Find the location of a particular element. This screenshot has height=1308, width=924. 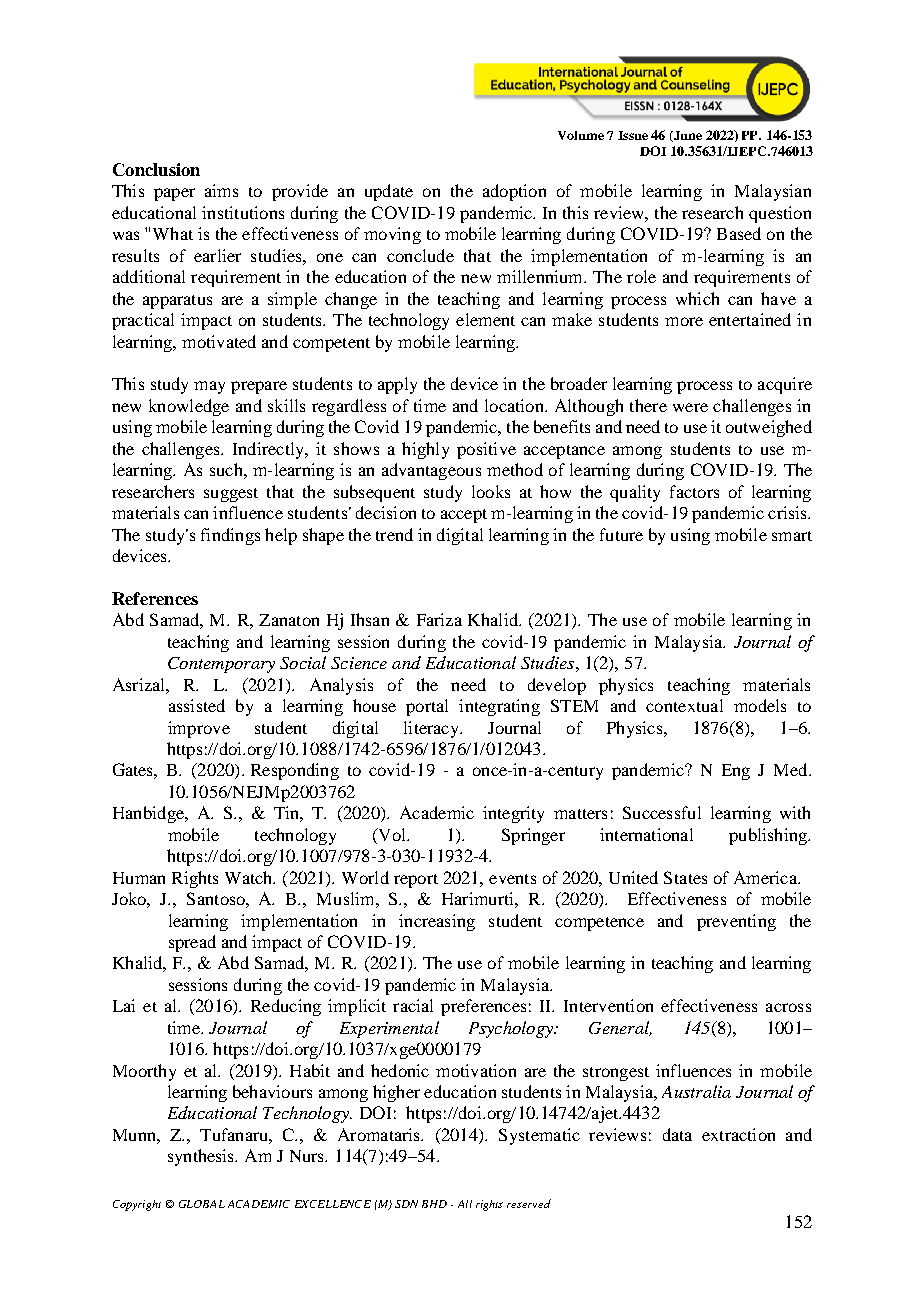

preventing is located at coordinates (736, 922).
